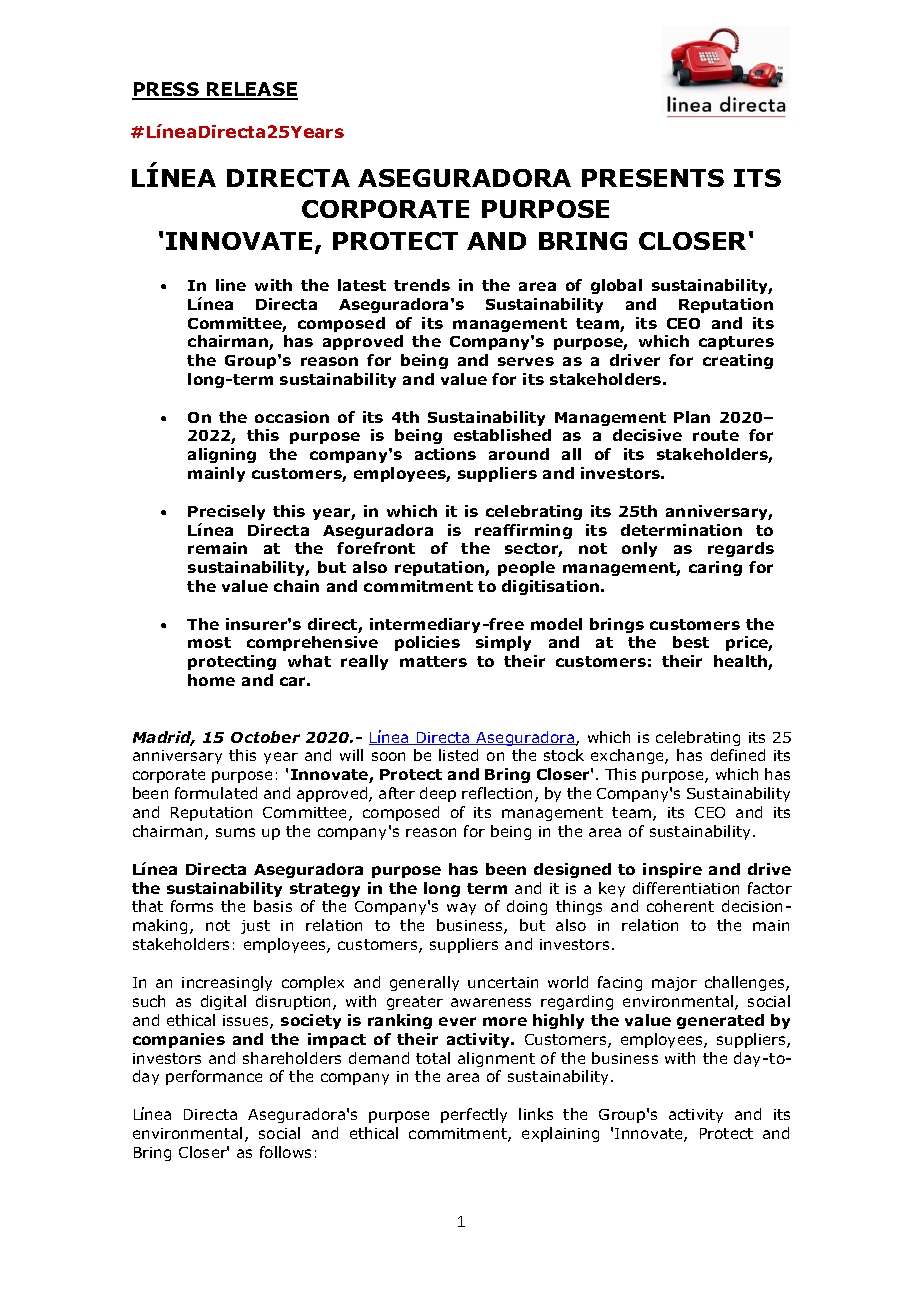  I want to click on October, so click(265, 737).
